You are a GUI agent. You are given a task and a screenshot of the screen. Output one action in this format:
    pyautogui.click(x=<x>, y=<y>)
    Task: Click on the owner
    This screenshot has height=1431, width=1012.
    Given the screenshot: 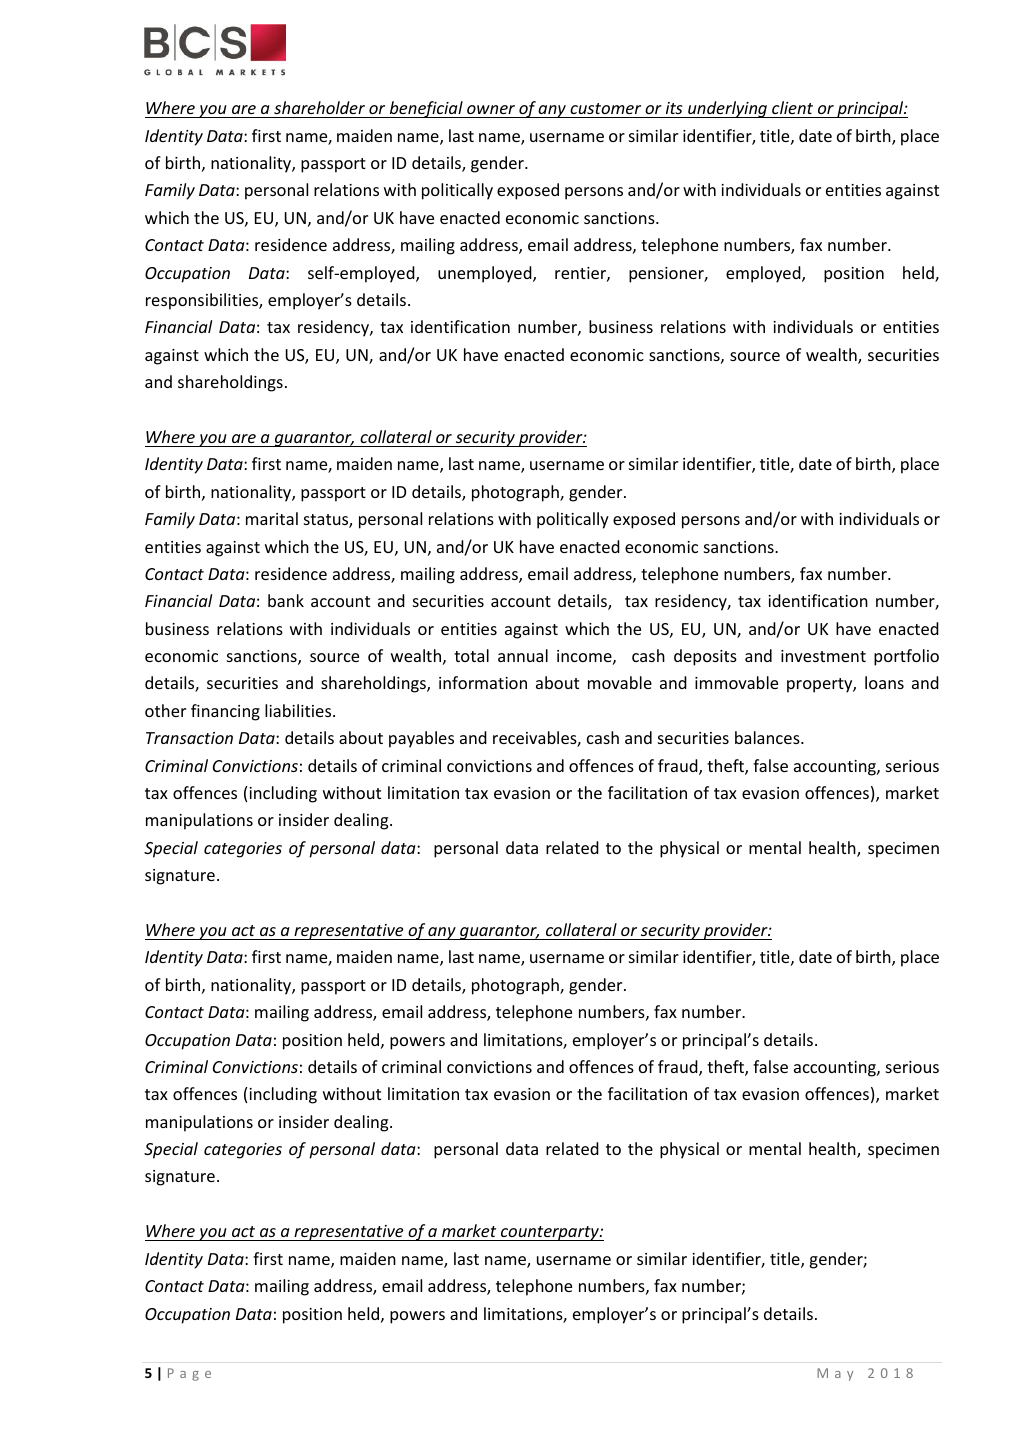 What is the action you would take?
    pyautogui.click(x=491, y=109)
